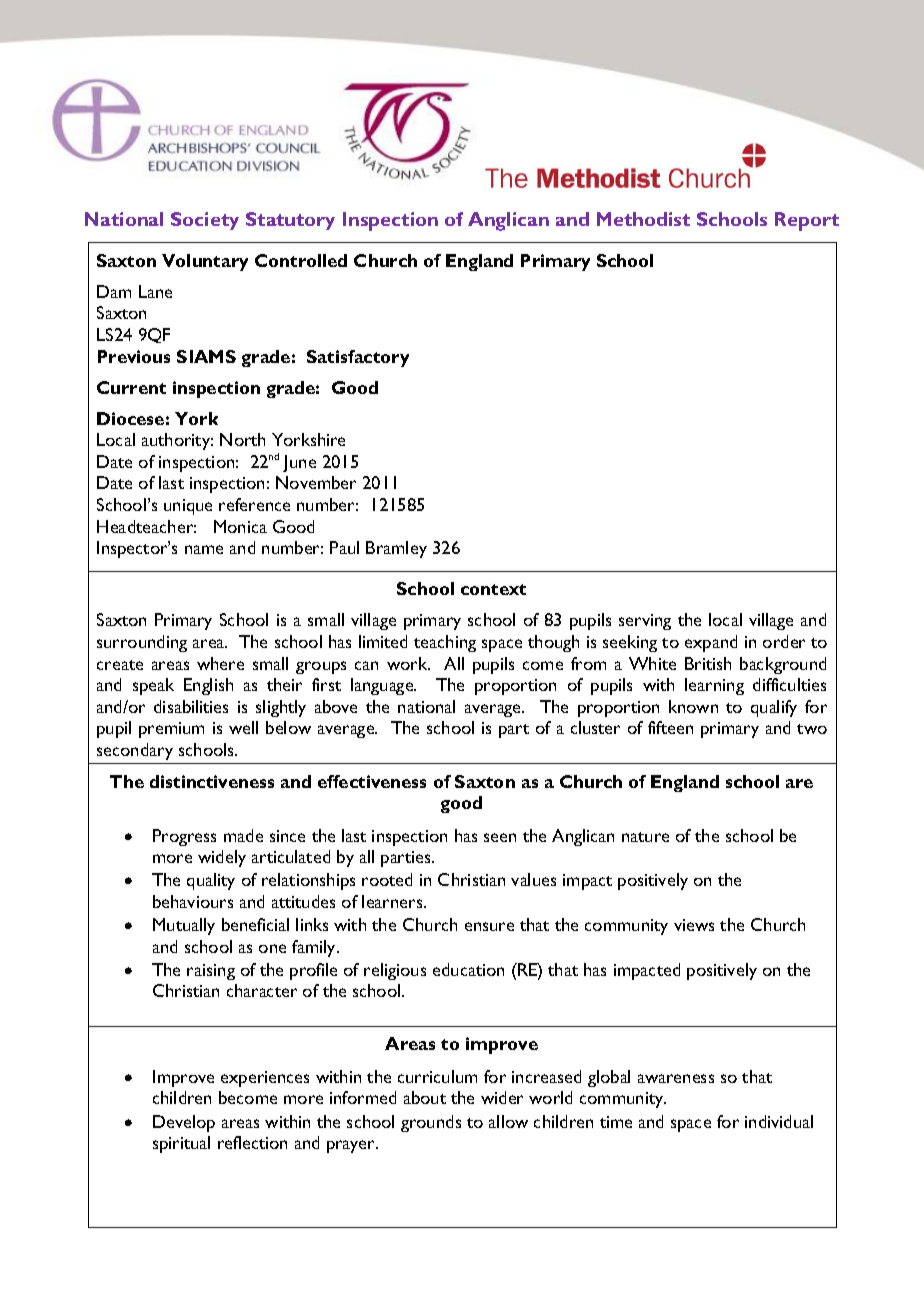 The width and height of the screenshot is (924, 1307). Describe the element at coordinates (431, 1123) in the screenshot. I see `grounds` at that location.
